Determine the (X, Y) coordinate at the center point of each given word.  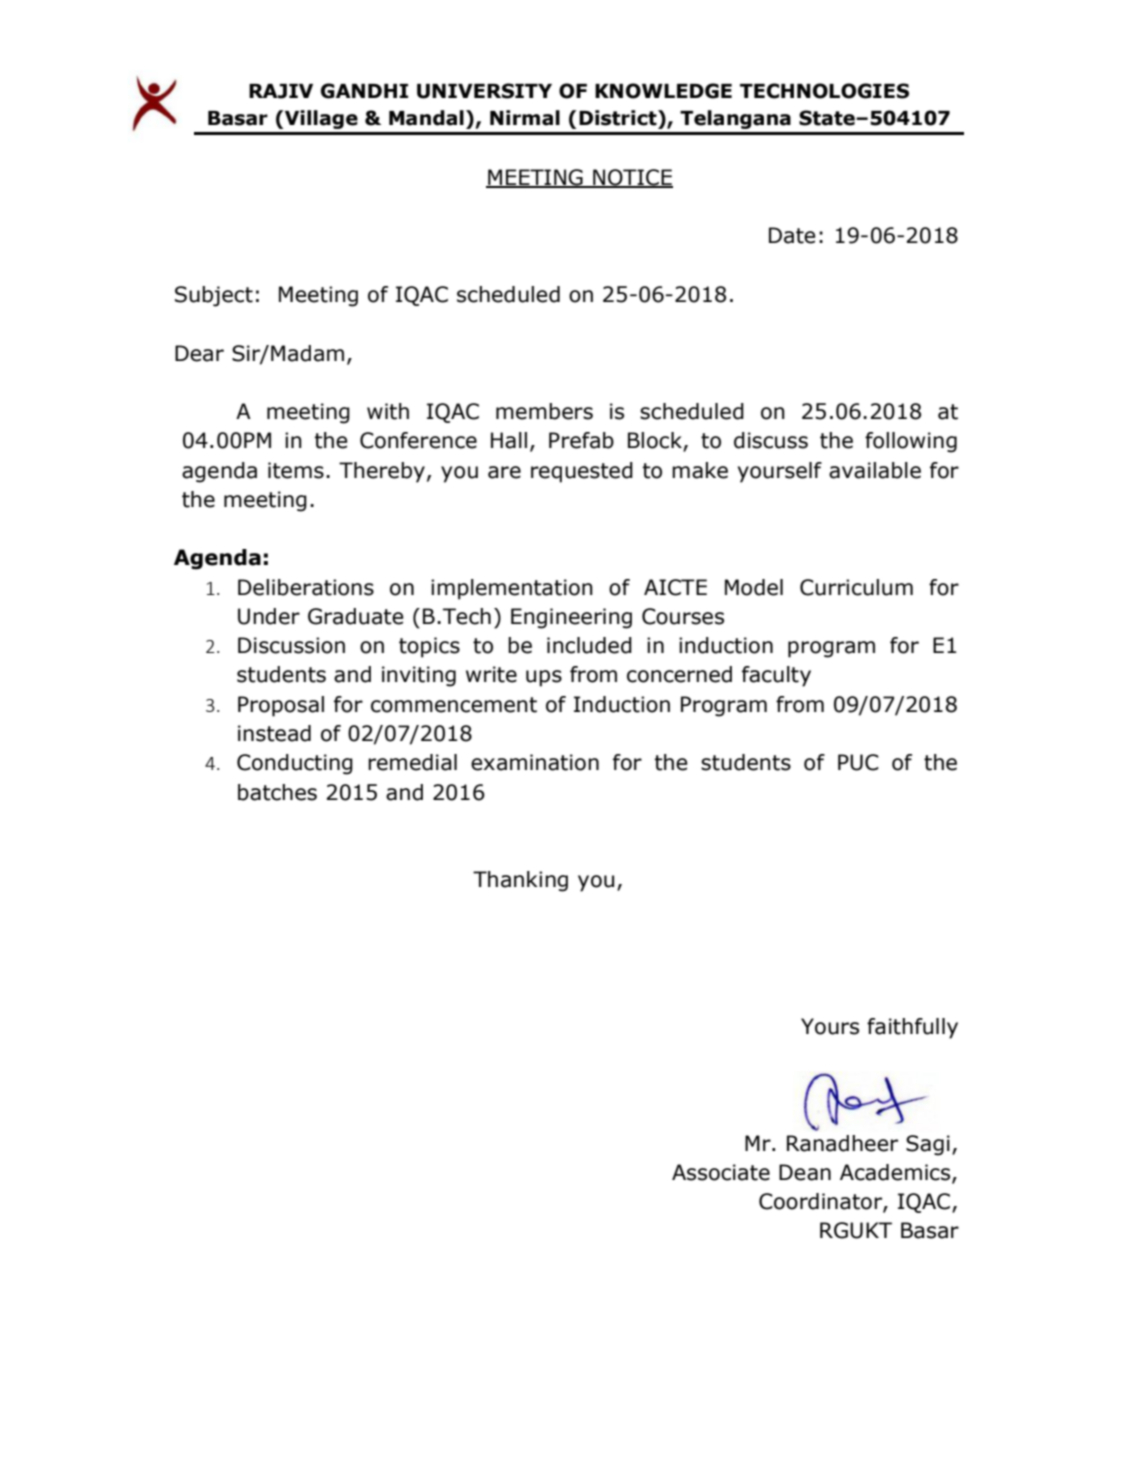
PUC (858, 762)
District (619, 118)
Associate (721, 1172)
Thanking (520, 881)
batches (277, 792)
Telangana (735, 119)
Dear (199, 353)
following (911, 442)
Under (269, 616)
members (544, 411)
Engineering (571, 618)
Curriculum (856, 587)
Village (321, 119)
